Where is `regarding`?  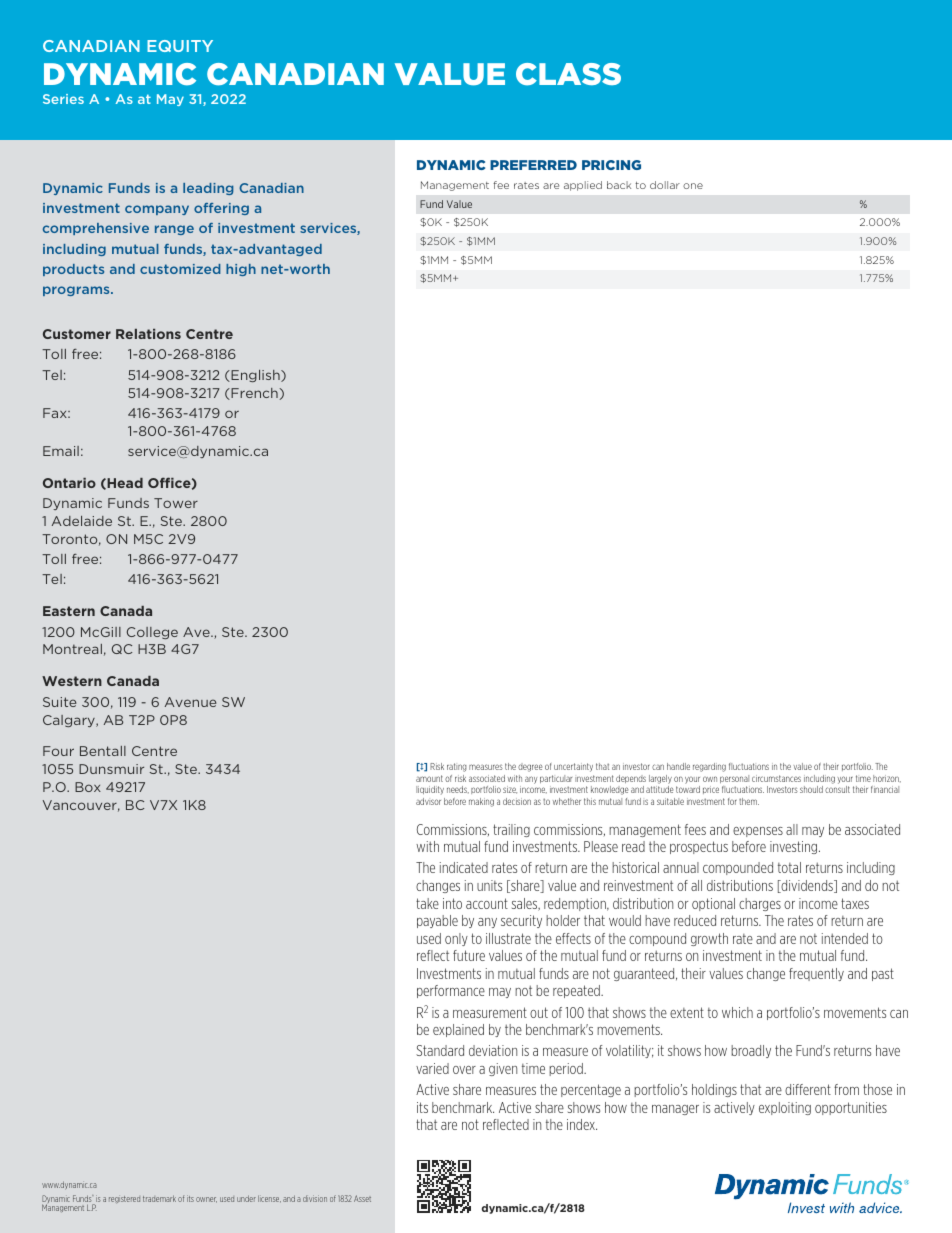 regarding is located at coordinates (709, 767).
